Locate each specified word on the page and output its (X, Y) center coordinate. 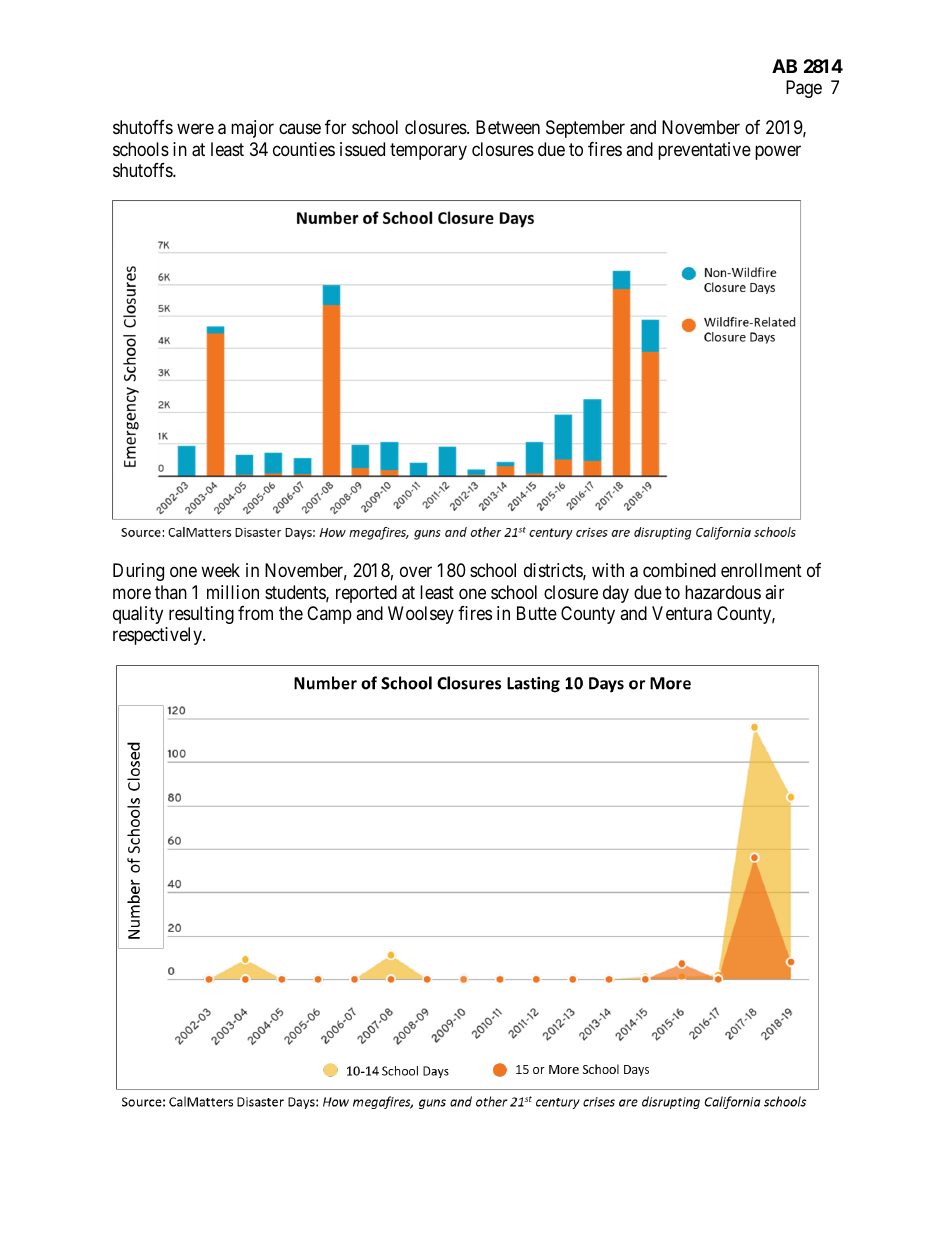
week (220, 570)
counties (304, 149)
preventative (704, 151)
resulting (201, 615)
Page (804, 89)
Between (508, 127)
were (195, 129)
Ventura (682, 613)
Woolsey (421, 615)
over (416, 571)
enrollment (761, 570)
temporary (428, 151)
